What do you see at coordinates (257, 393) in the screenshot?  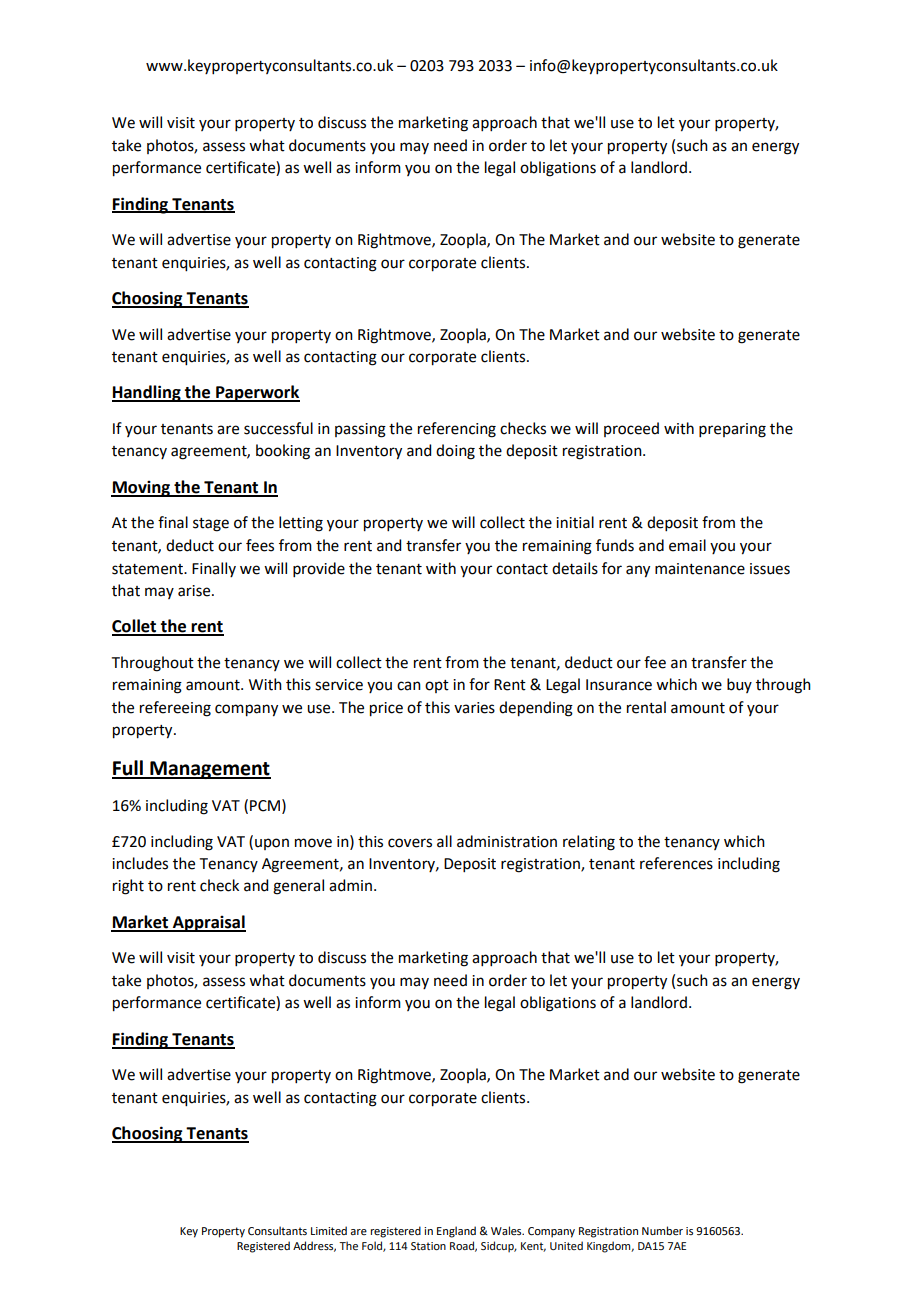 I see `Paperwork` at bounding box center [257, 393].
